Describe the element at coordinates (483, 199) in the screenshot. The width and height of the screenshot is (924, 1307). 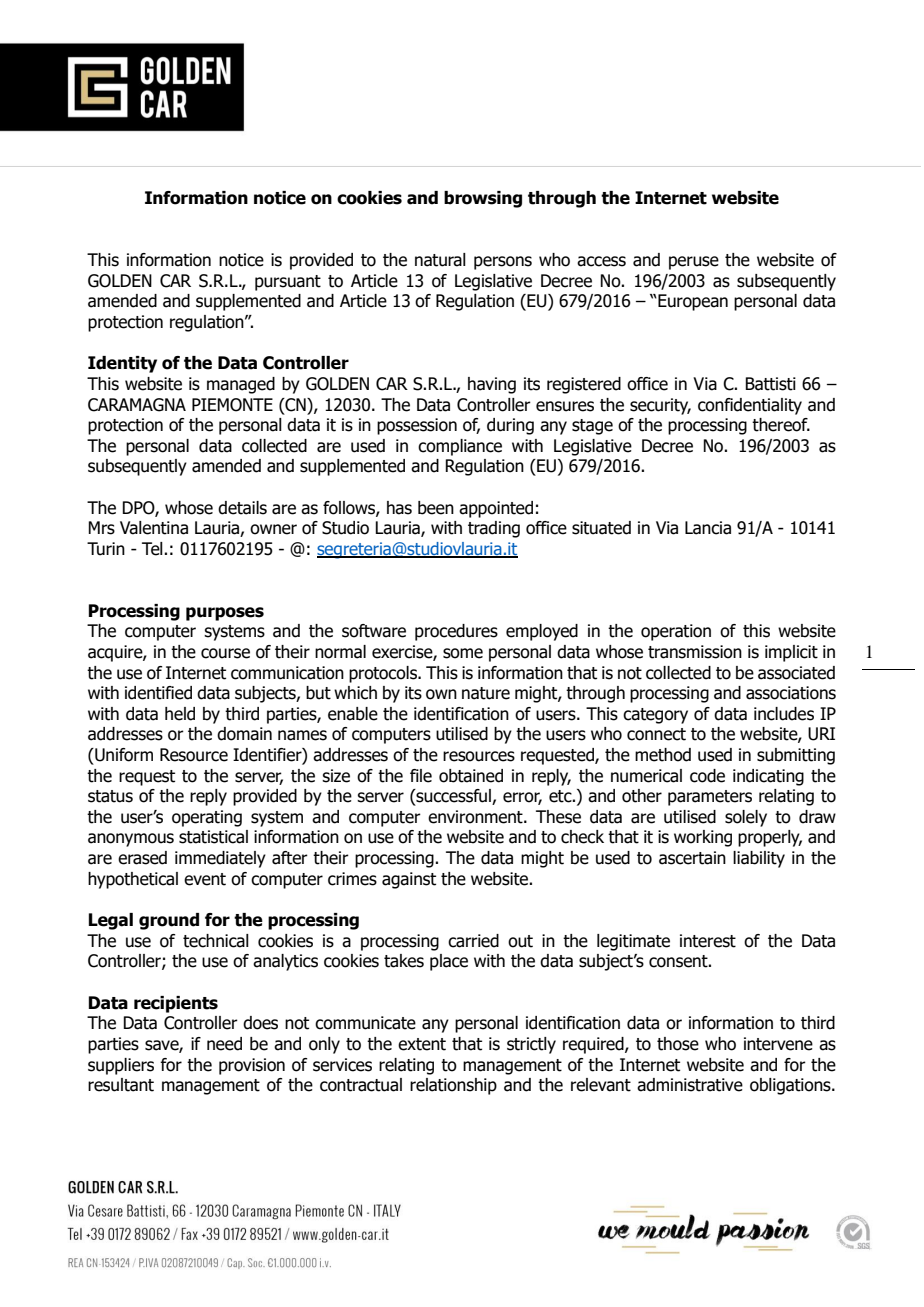
I see `browsing` at that location.
